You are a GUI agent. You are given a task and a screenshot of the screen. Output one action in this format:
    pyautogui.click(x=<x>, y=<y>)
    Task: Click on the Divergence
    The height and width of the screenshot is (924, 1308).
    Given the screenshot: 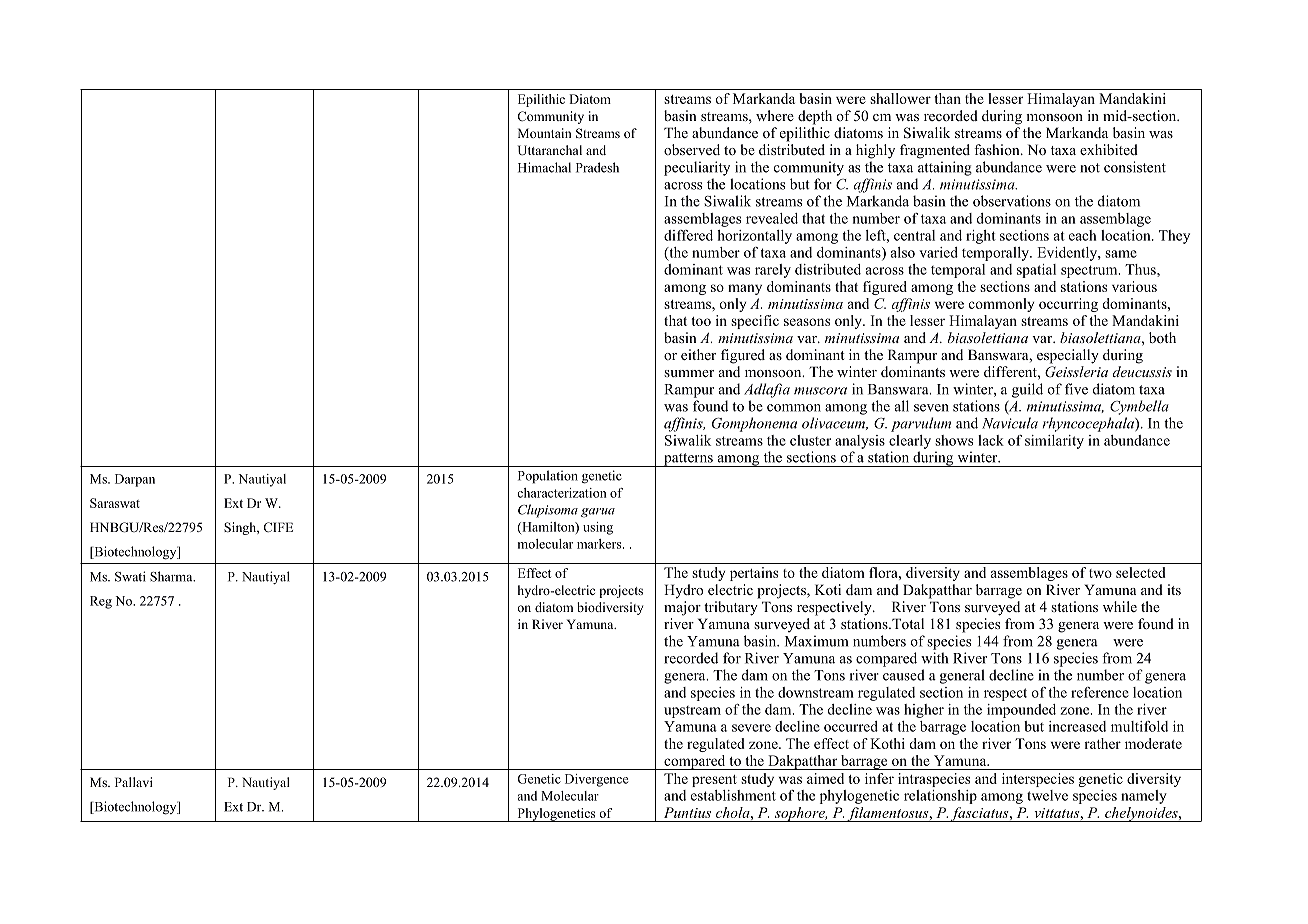 What is the action you would take?
    pyautogui.click(x=596, y=780)
